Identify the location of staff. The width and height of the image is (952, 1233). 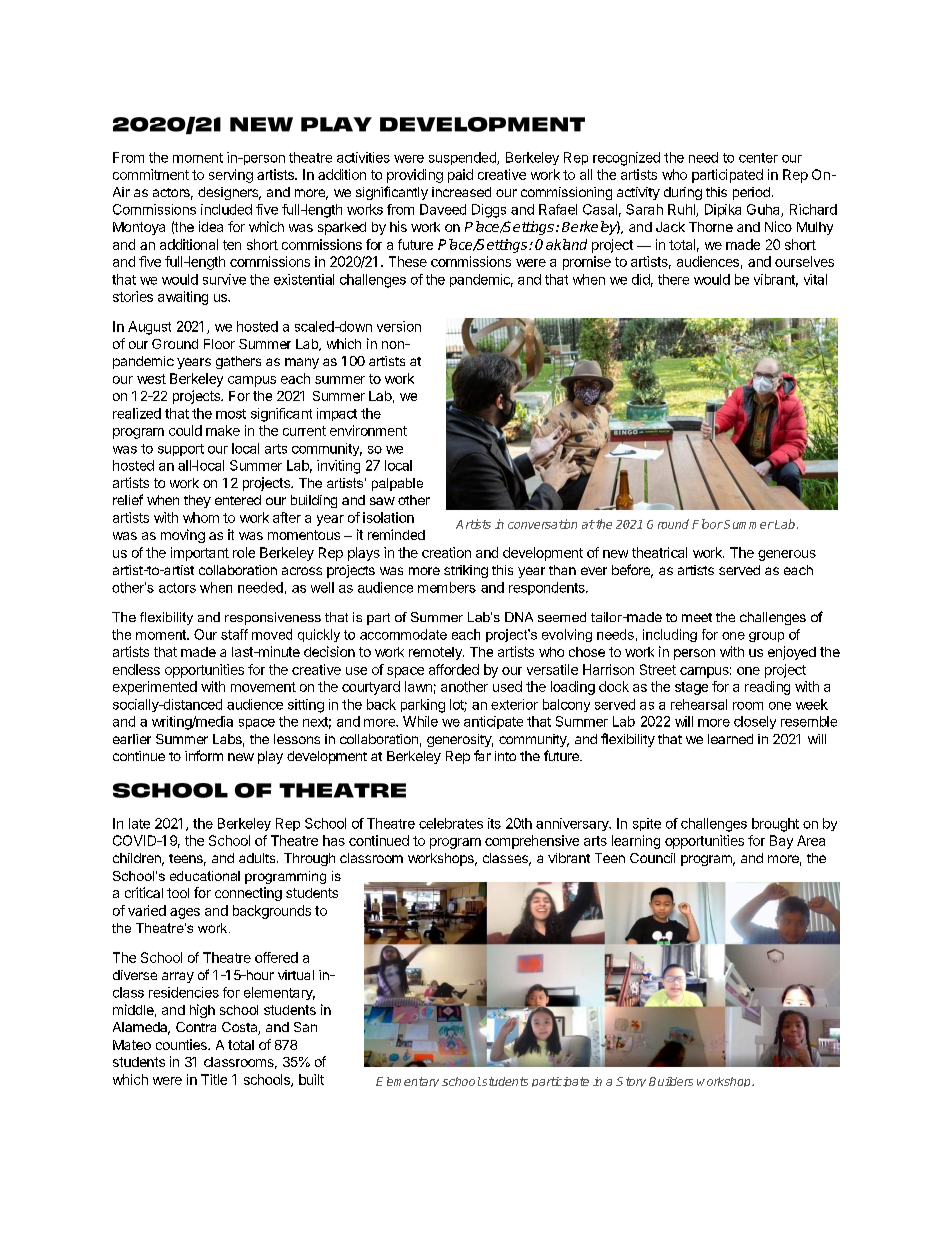
(234, 634).
